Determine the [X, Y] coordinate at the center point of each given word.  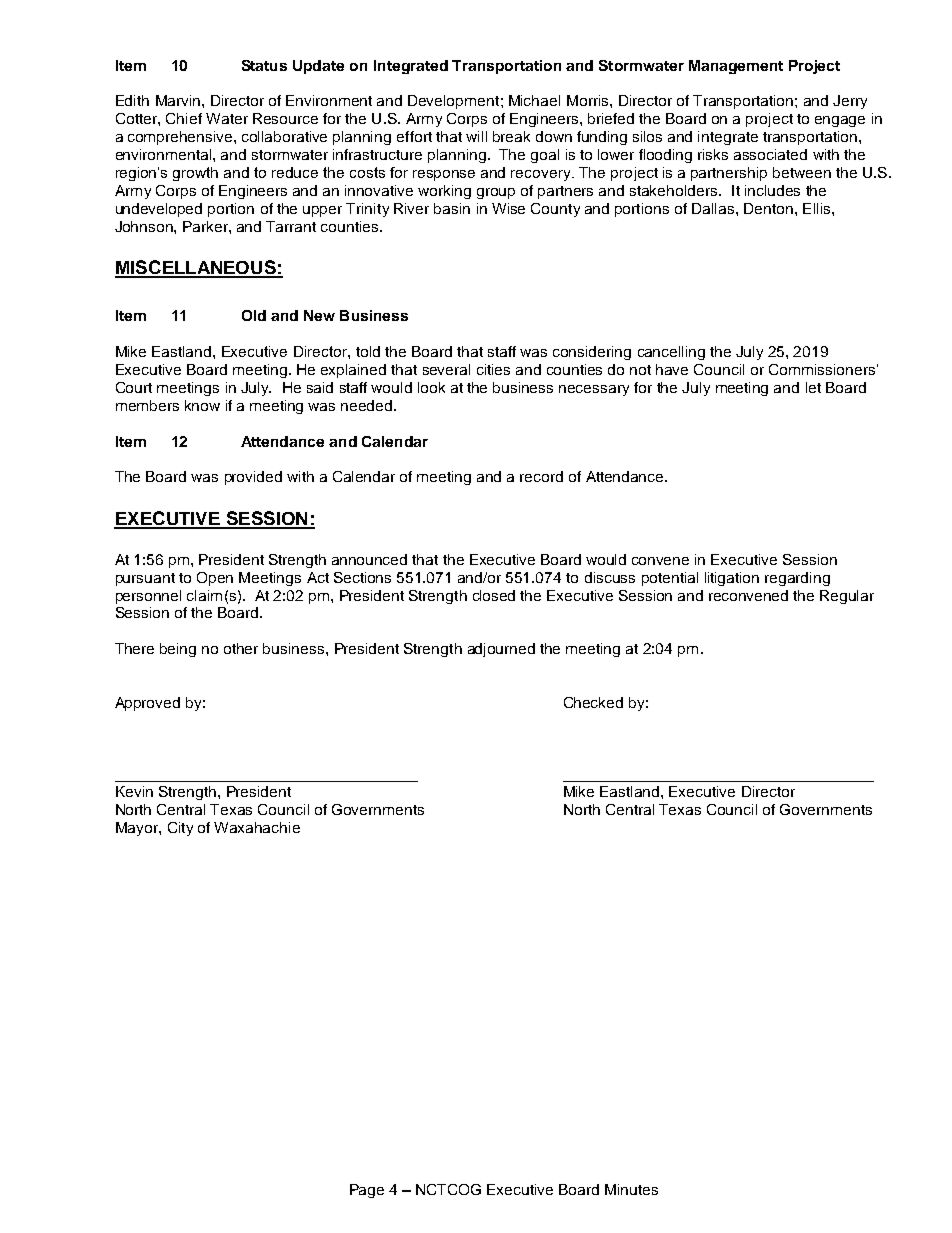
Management [736, 67]
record [541, 476]
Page [367, 1191]
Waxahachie [257, 827]
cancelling [671, 353]
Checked [593, 702]
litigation [732, 579]
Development [453, 102]
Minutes [631, 1189]
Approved [147, 704]
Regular [847, 597]
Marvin [179, 100]
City [180, 829]
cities [493, 369]
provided [253, 478]
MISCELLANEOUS [196, 268]
